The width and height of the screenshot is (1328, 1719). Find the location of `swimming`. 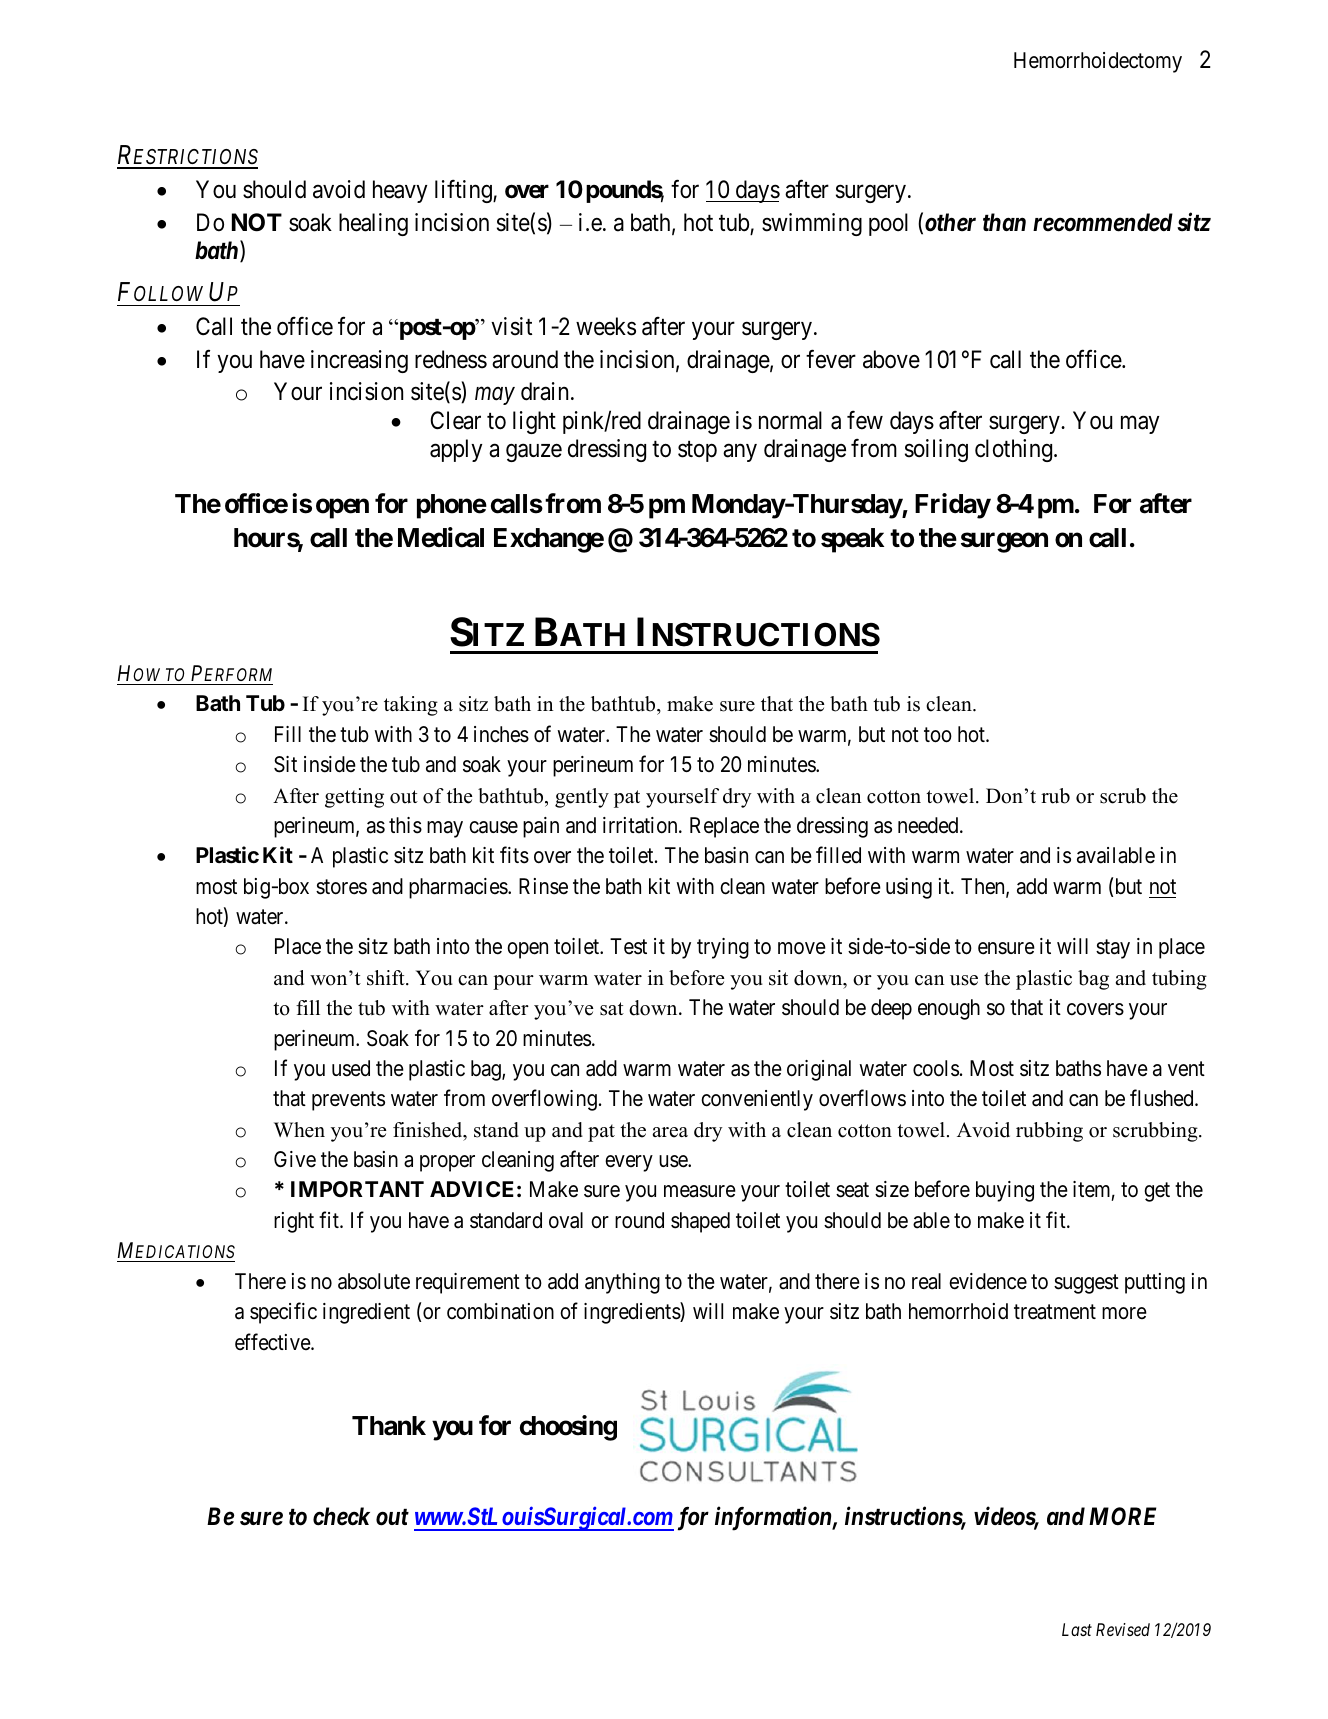

swimming is located at coordinates (812, 224).
